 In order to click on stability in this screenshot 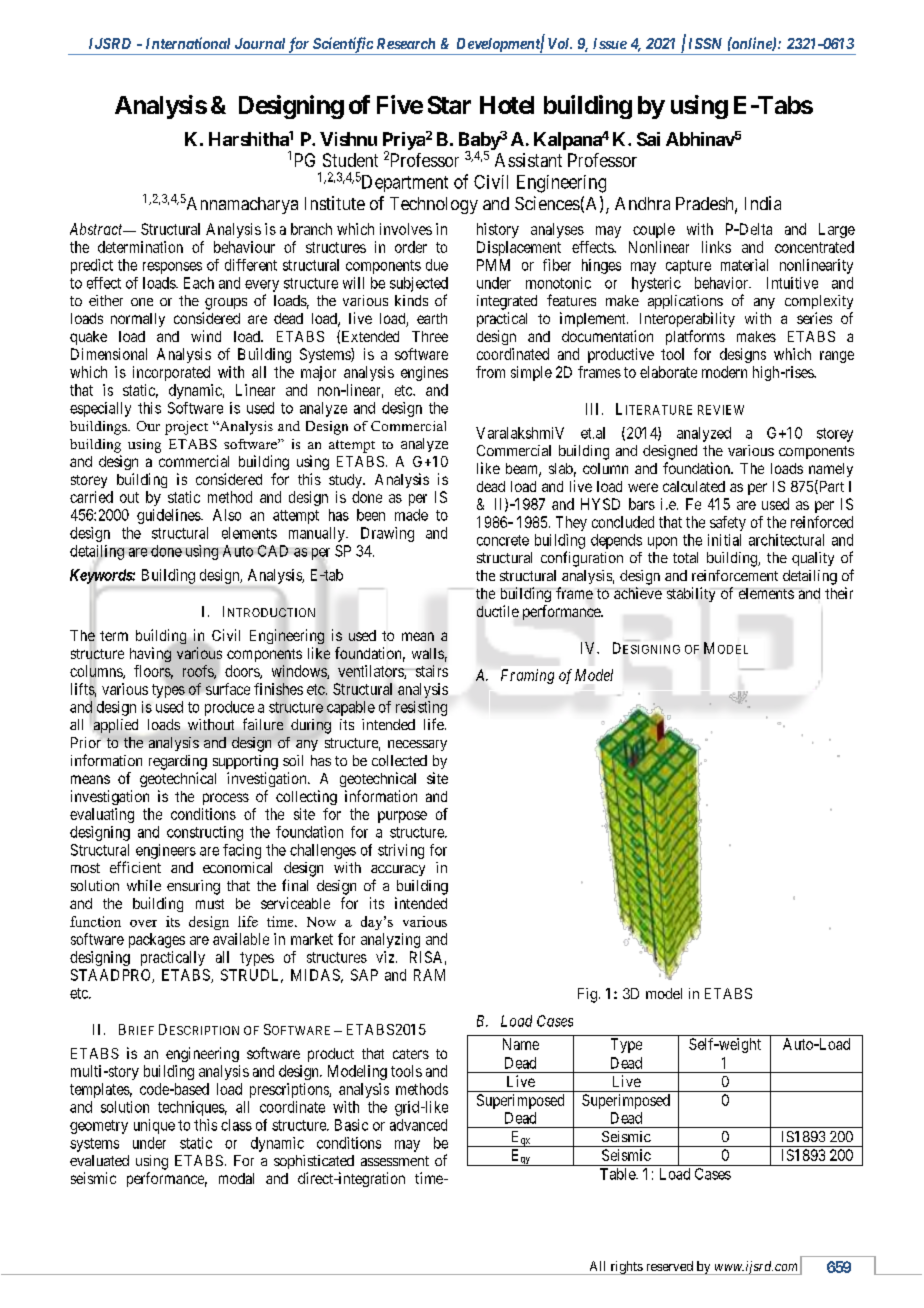, I will do `click(691, 594)`.
